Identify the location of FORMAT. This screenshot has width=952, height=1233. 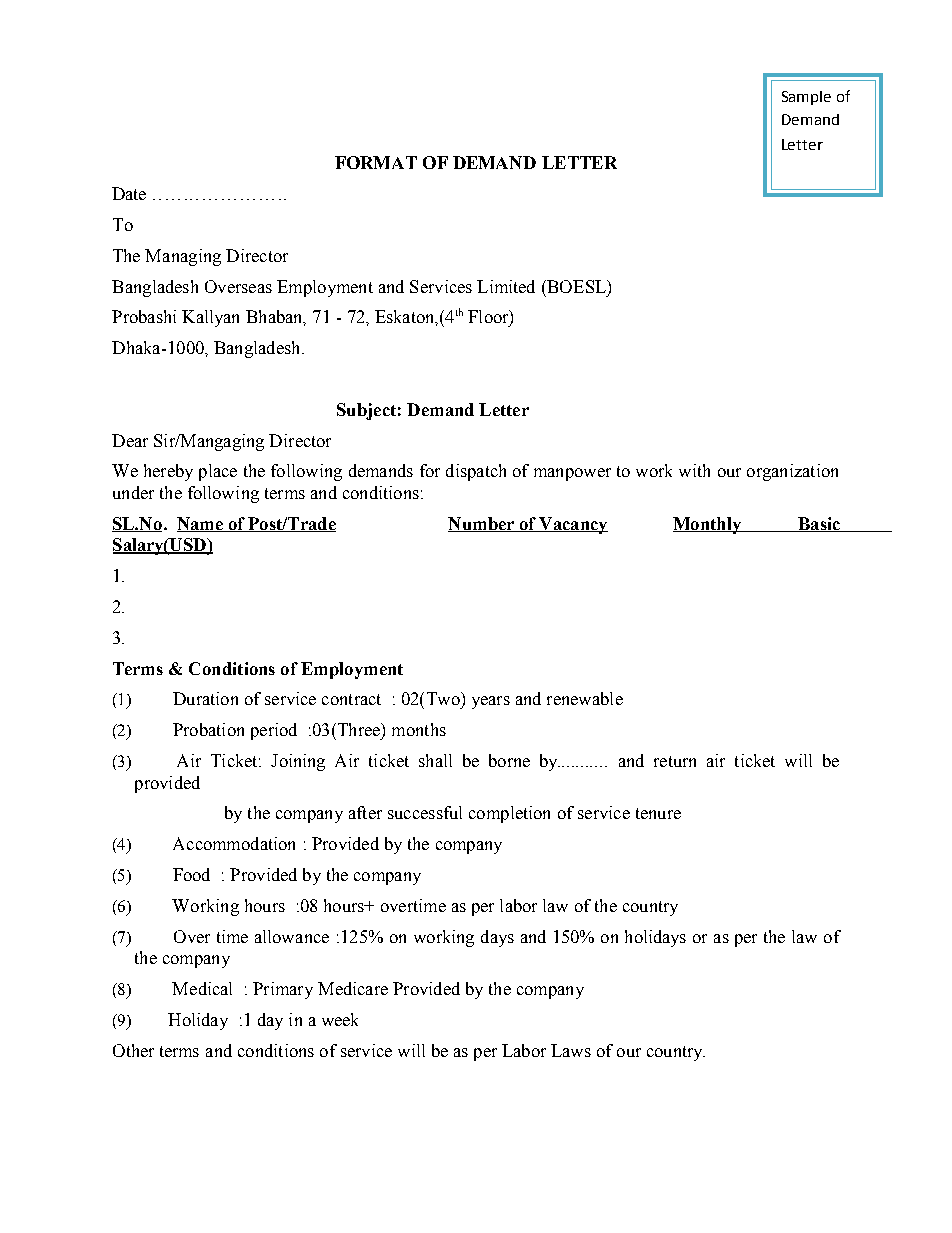
(376, 162).
